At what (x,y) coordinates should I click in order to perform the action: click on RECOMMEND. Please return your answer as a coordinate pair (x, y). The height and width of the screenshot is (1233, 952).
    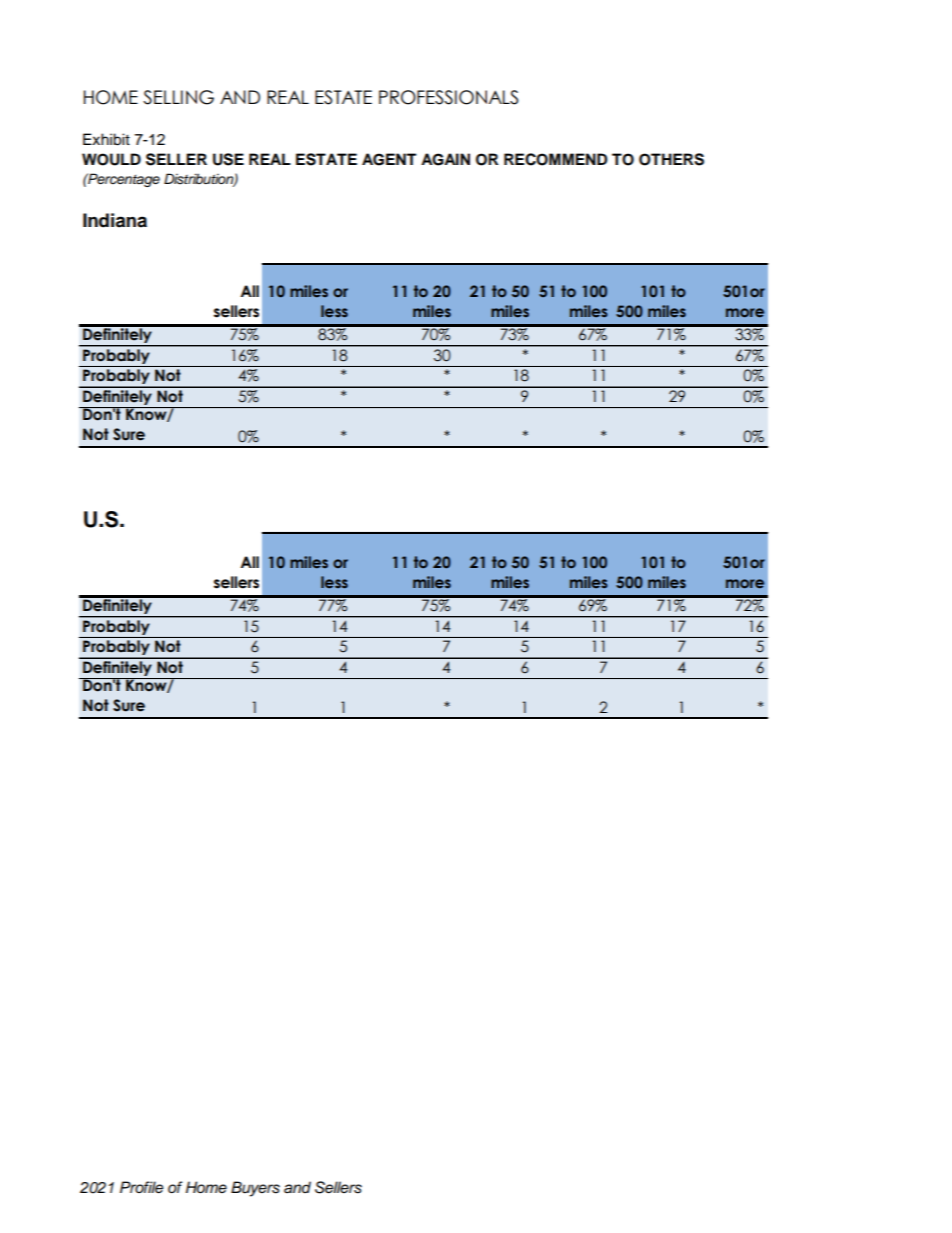
    Looking at the image, I should click on (556, 159).
